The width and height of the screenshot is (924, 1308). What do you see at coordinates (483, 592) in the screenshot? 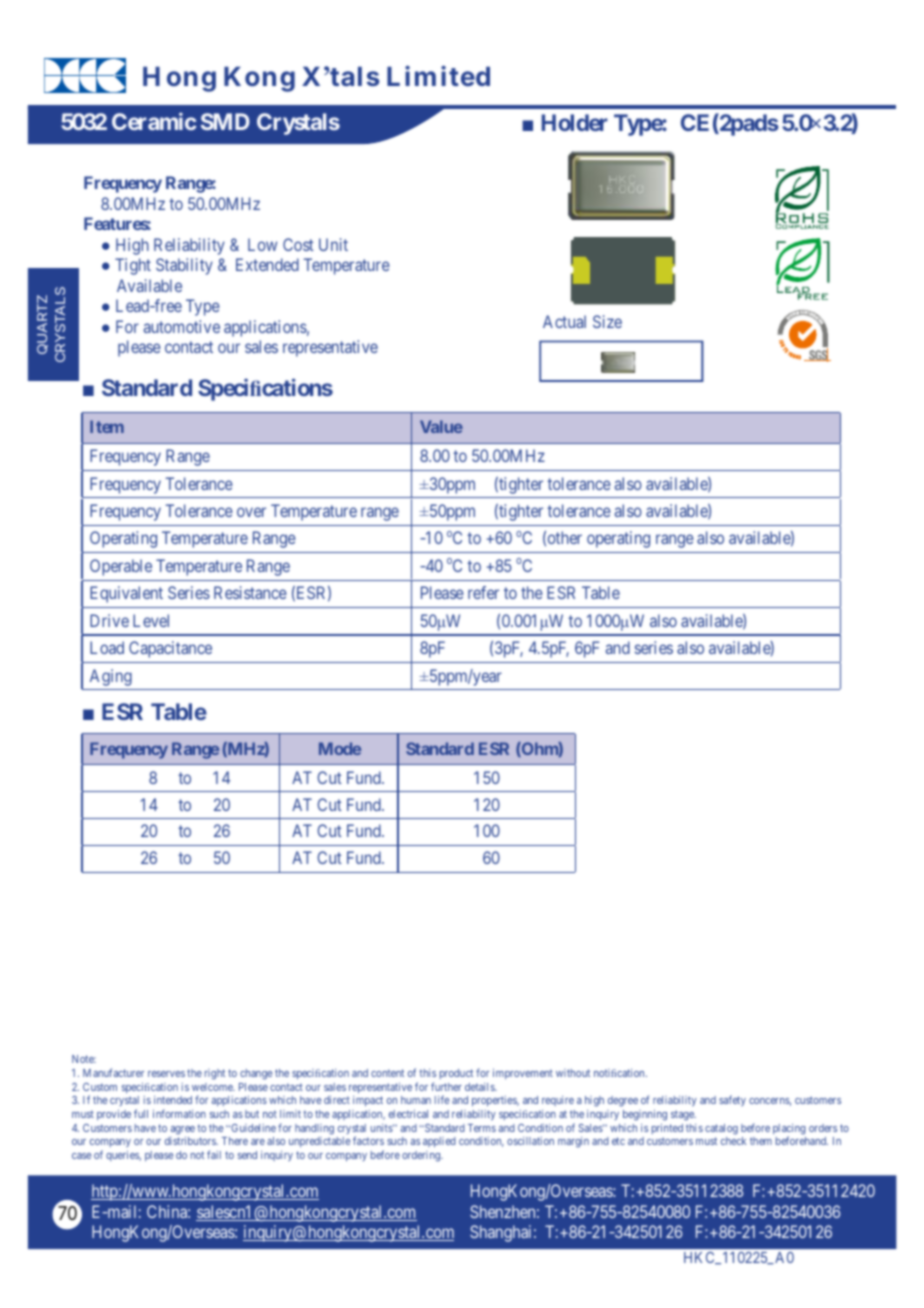
I see `refer` at bounding box center [483, 592].
